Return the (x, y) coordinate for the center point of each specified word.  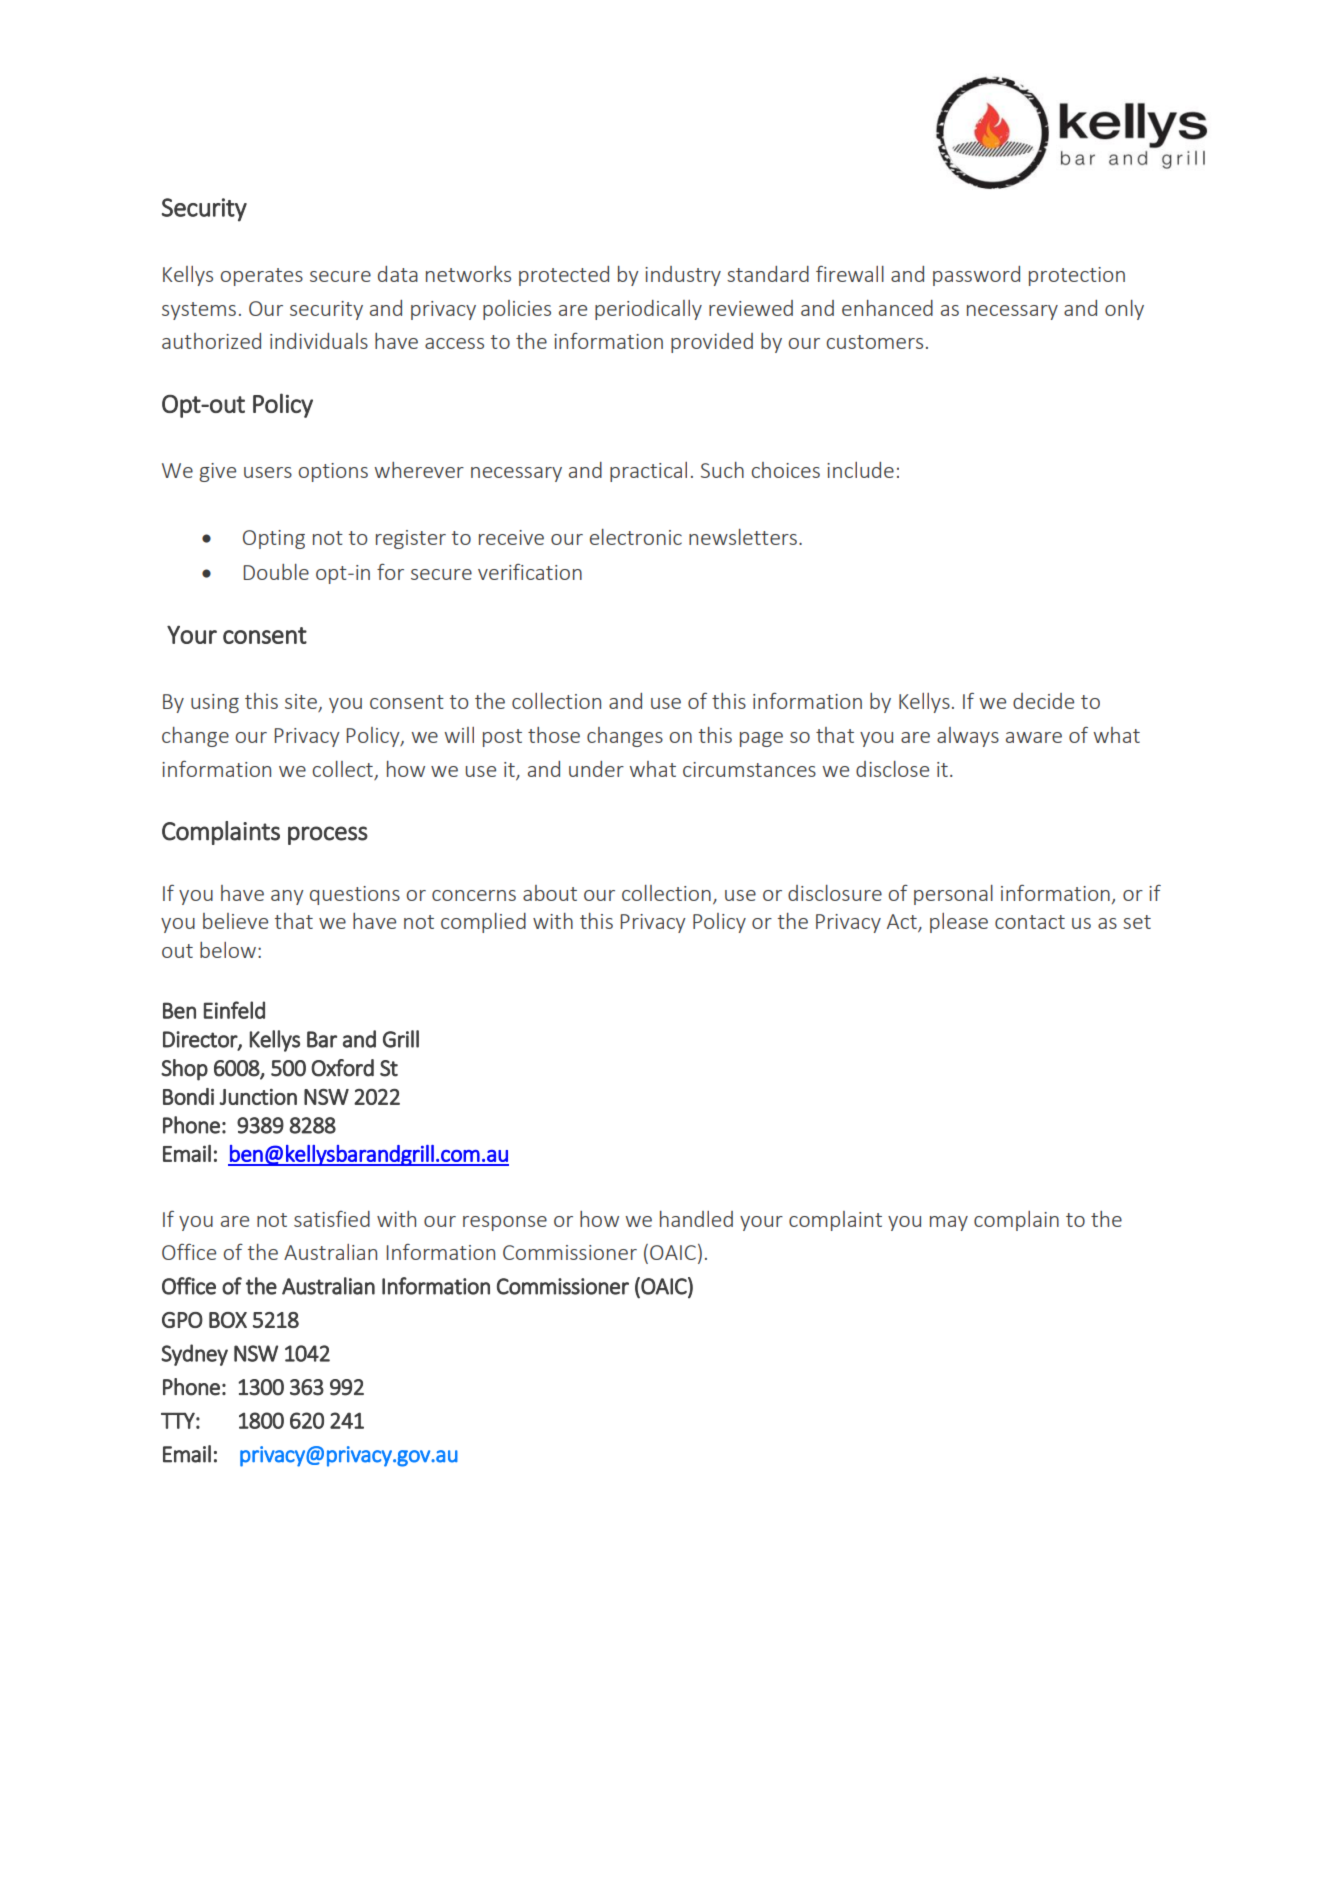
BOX (228, 1320)
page (761, 739)
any (287, 897)
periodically (648, 310)
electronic (636, 537)
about (550, 893)
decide (1043, 701)
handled (696, 1219)
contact (1030, 922)
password (976, 276)
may (949, 1223)
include (860, 470)
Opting (274, 539)
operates (261, 277)
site (302, 703)
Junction (258, 1097)
